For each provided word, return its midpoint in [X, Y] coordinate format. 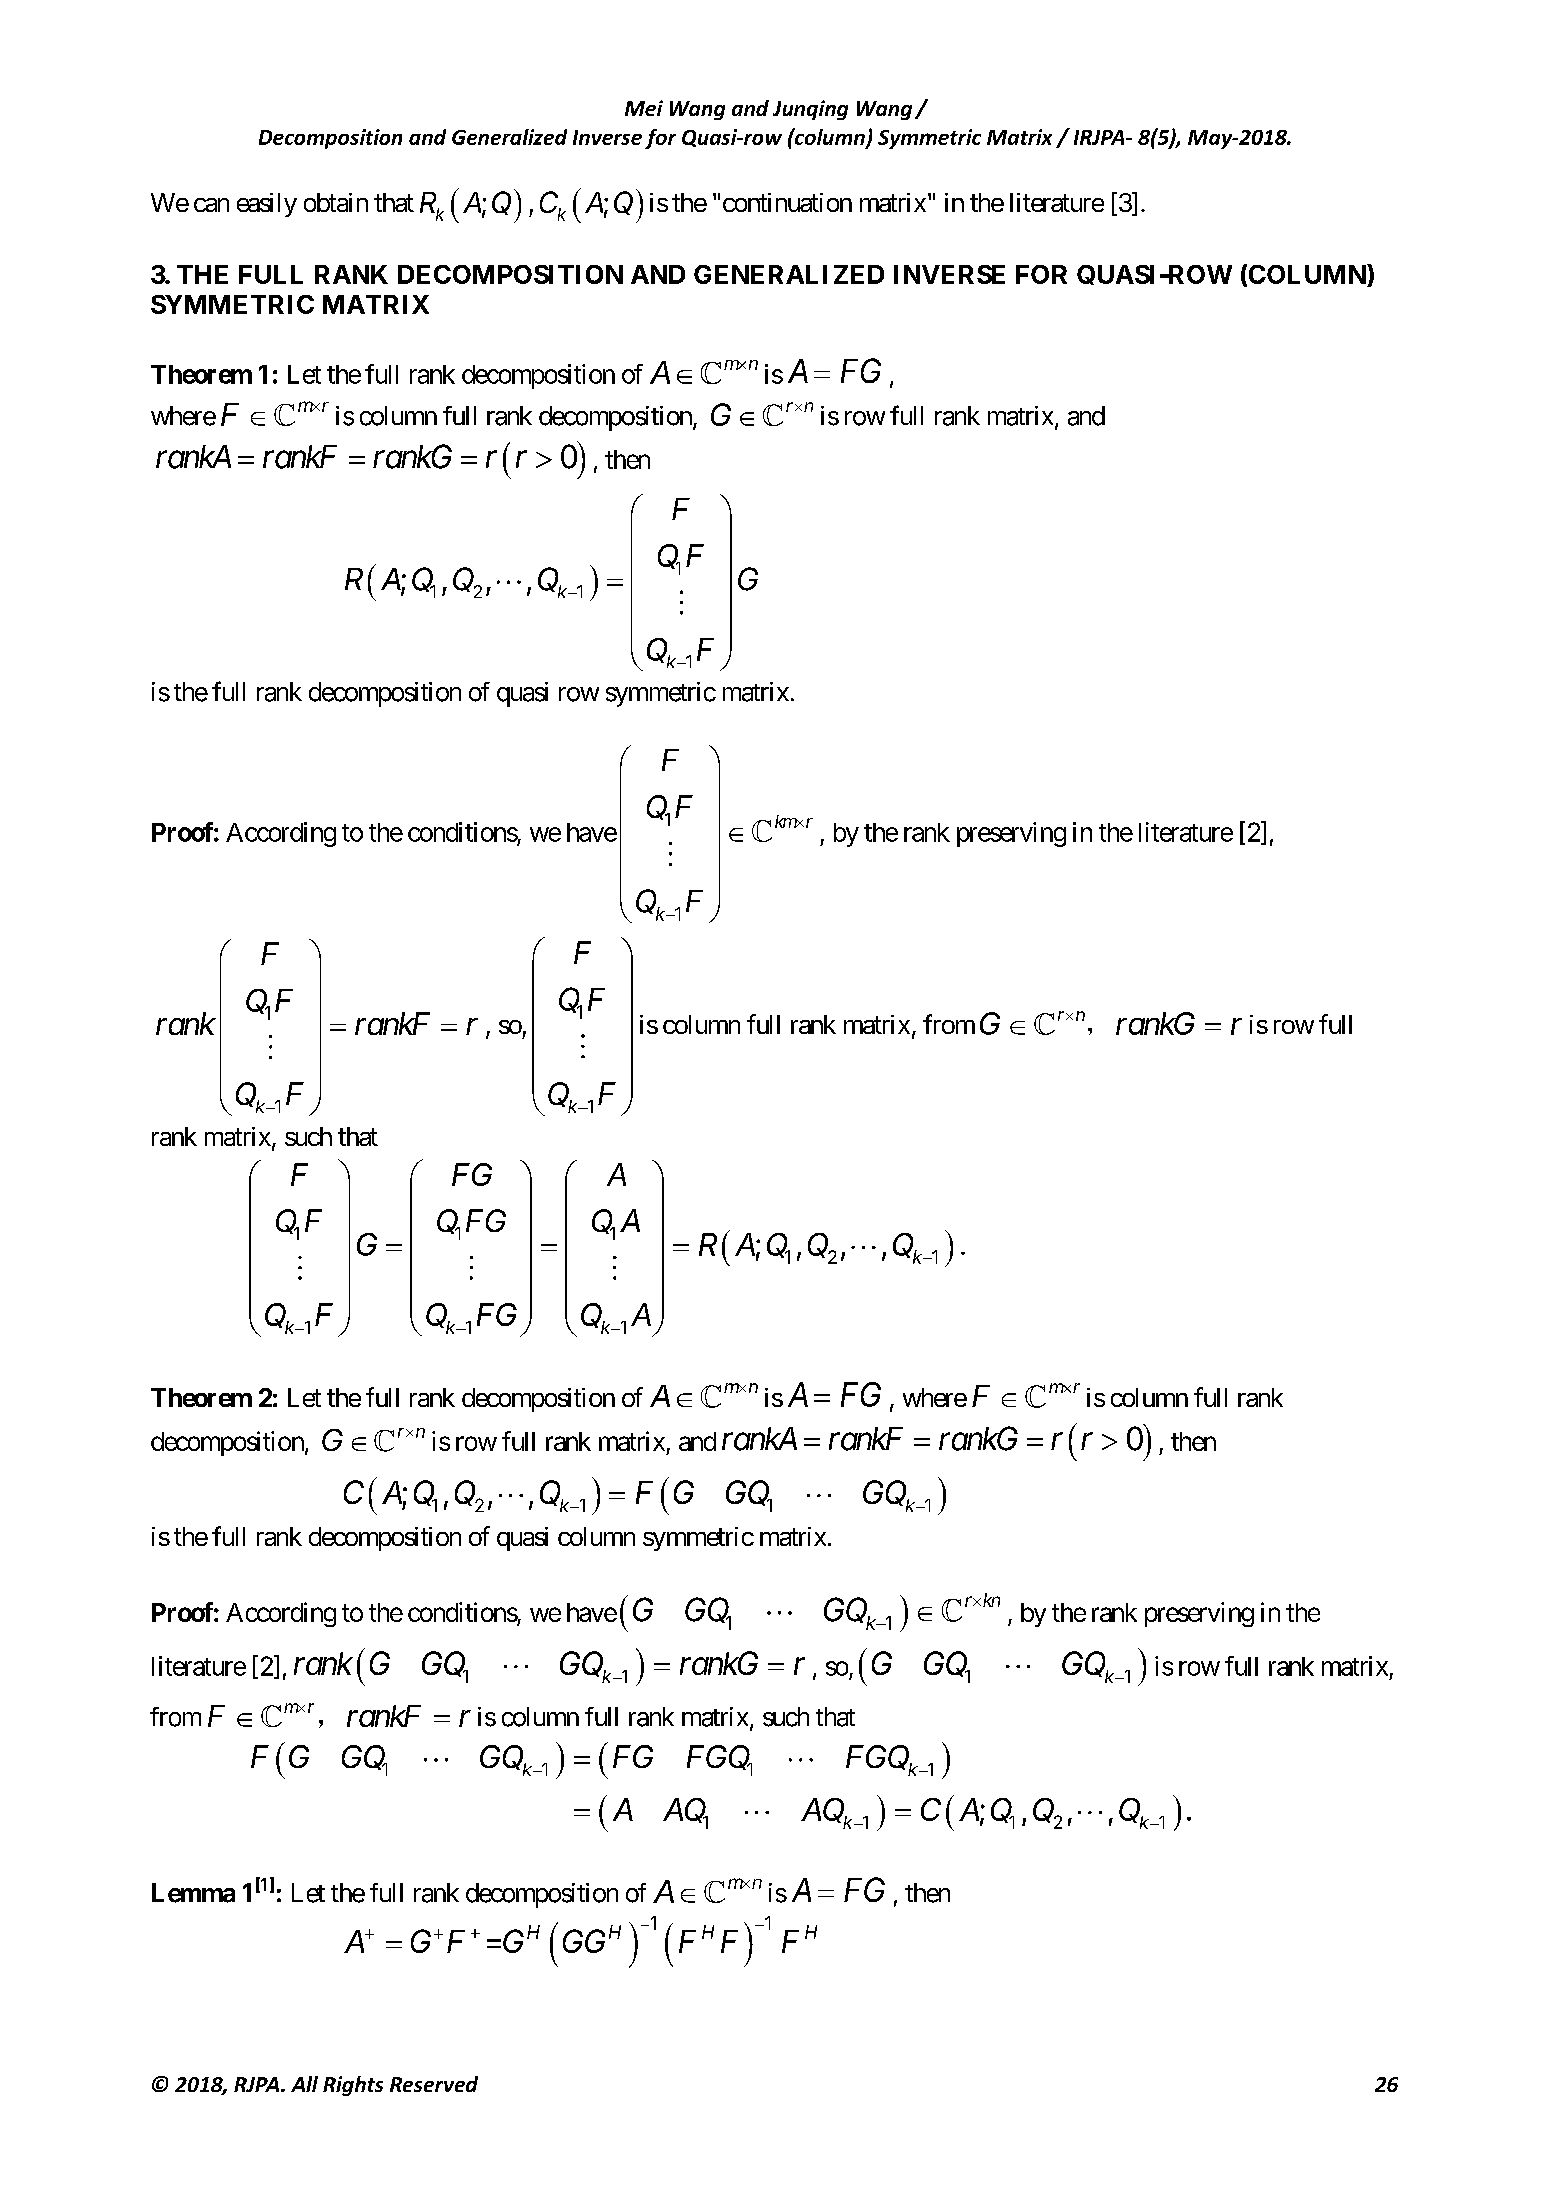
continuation [787, 202]
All [304, 2084]
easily [267, 205]
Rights [353, 2086]
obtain [336, 202]
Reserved [434, 2084]
